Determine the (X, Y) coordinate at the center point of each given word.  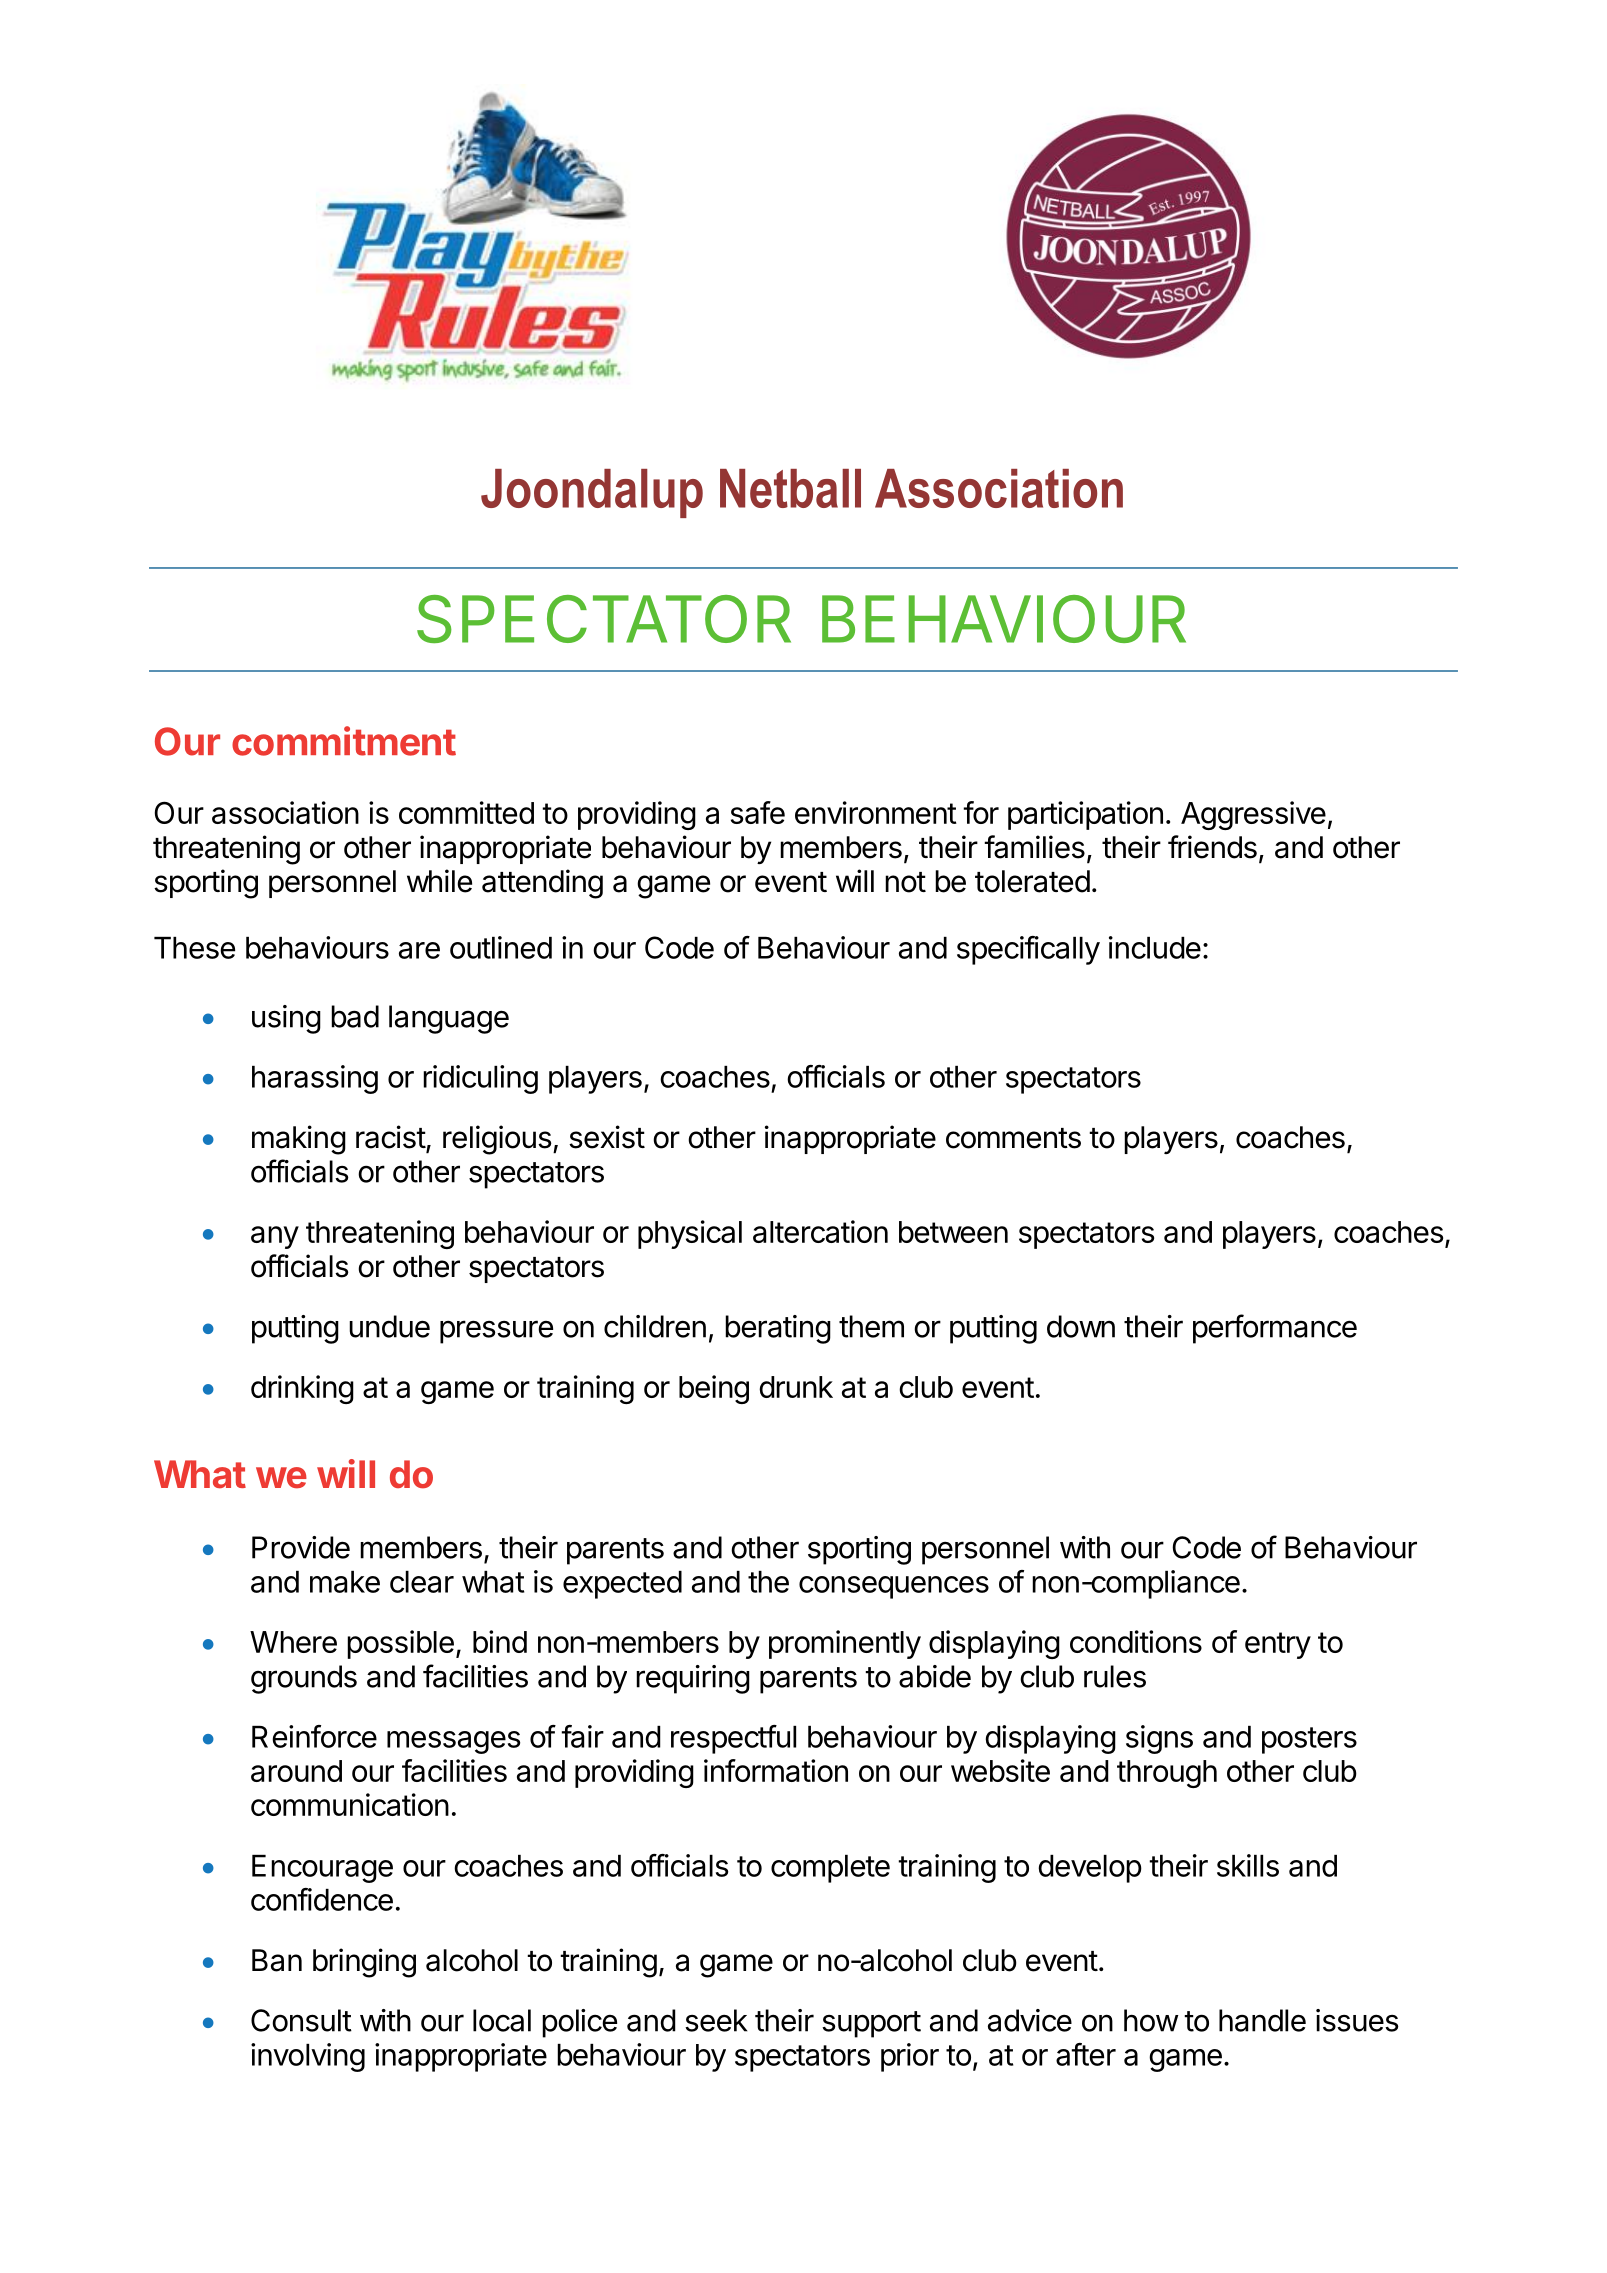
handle (1262, 2020)
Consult (301, 2020)
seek (716, 2020)
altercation (820, 1231)
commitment (344, 741)
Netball (790, 488)
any (275, 1237)
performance (1275, 1329)
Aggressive (1253, 815)
